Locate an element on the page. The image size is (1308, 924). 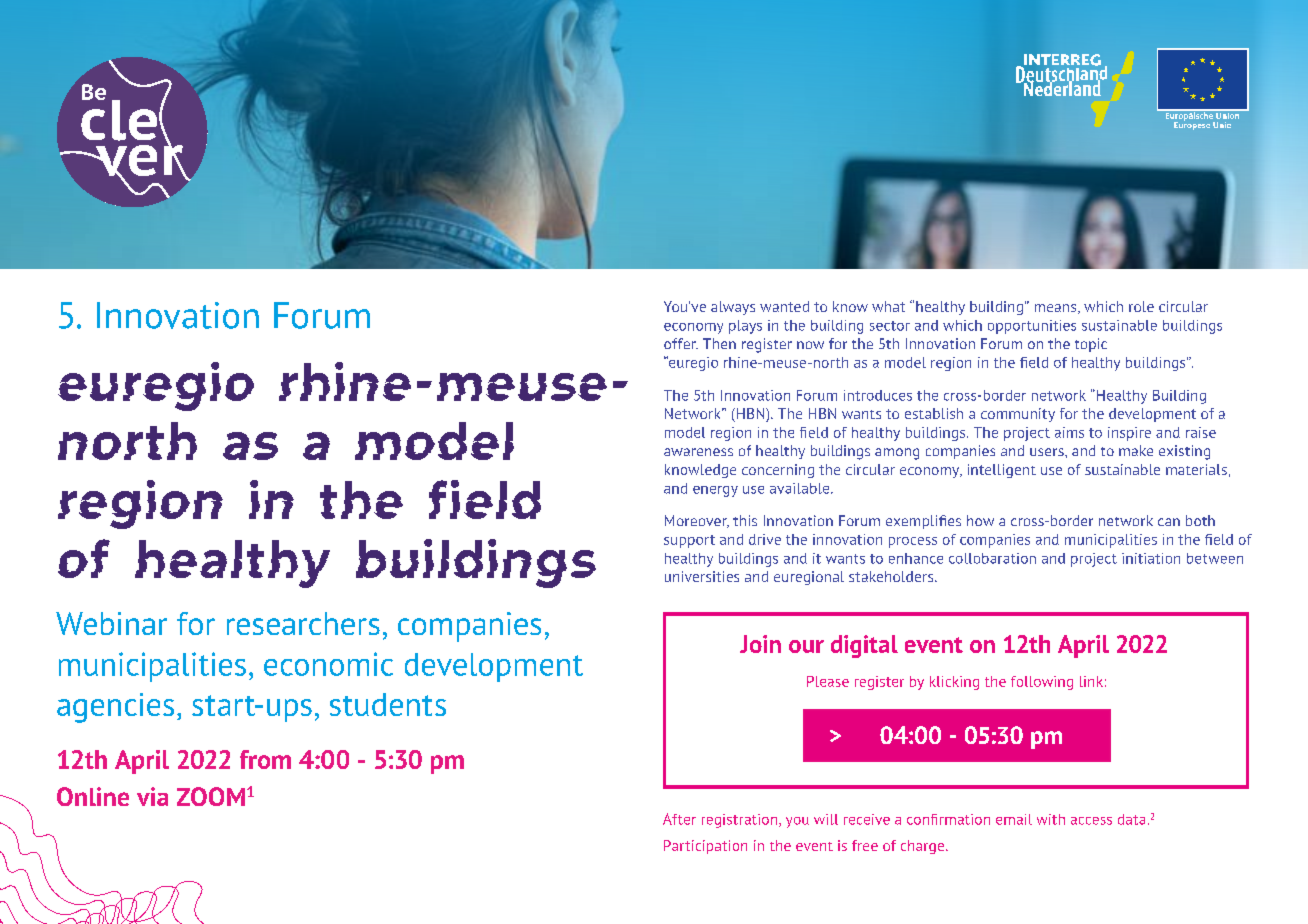
Moreover is located at coordinates (697, 521).
